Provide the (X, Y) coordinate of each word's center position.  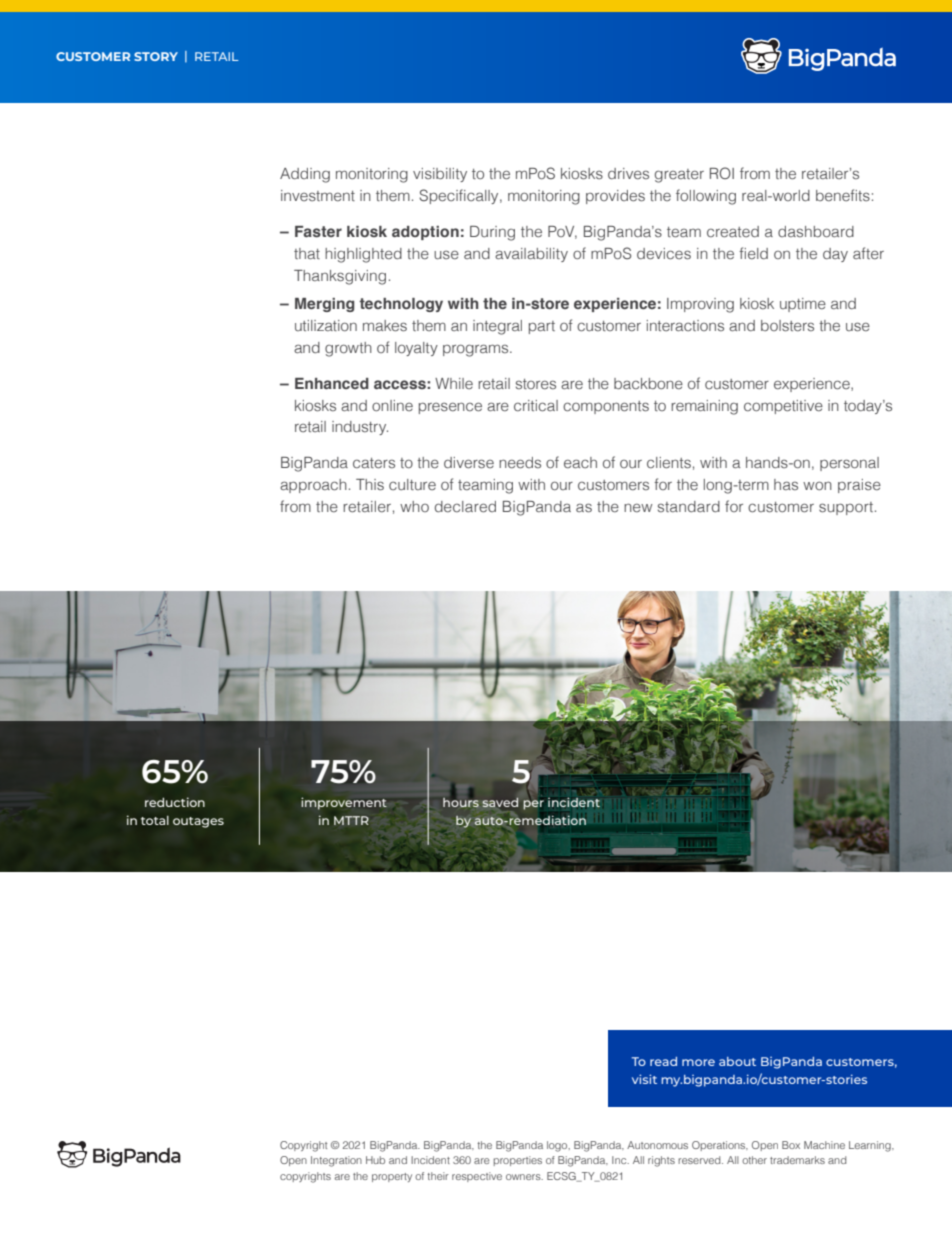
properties (518, 1161)
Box (791, 1145)
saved (500, 802)
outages (198, 822)
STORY (156, 56)
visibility (440, 175)
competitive (783, 407)
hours (461, 801)
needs (520, 462)
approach (313, 486)
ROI (722, 173)
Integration (336, 1161)
